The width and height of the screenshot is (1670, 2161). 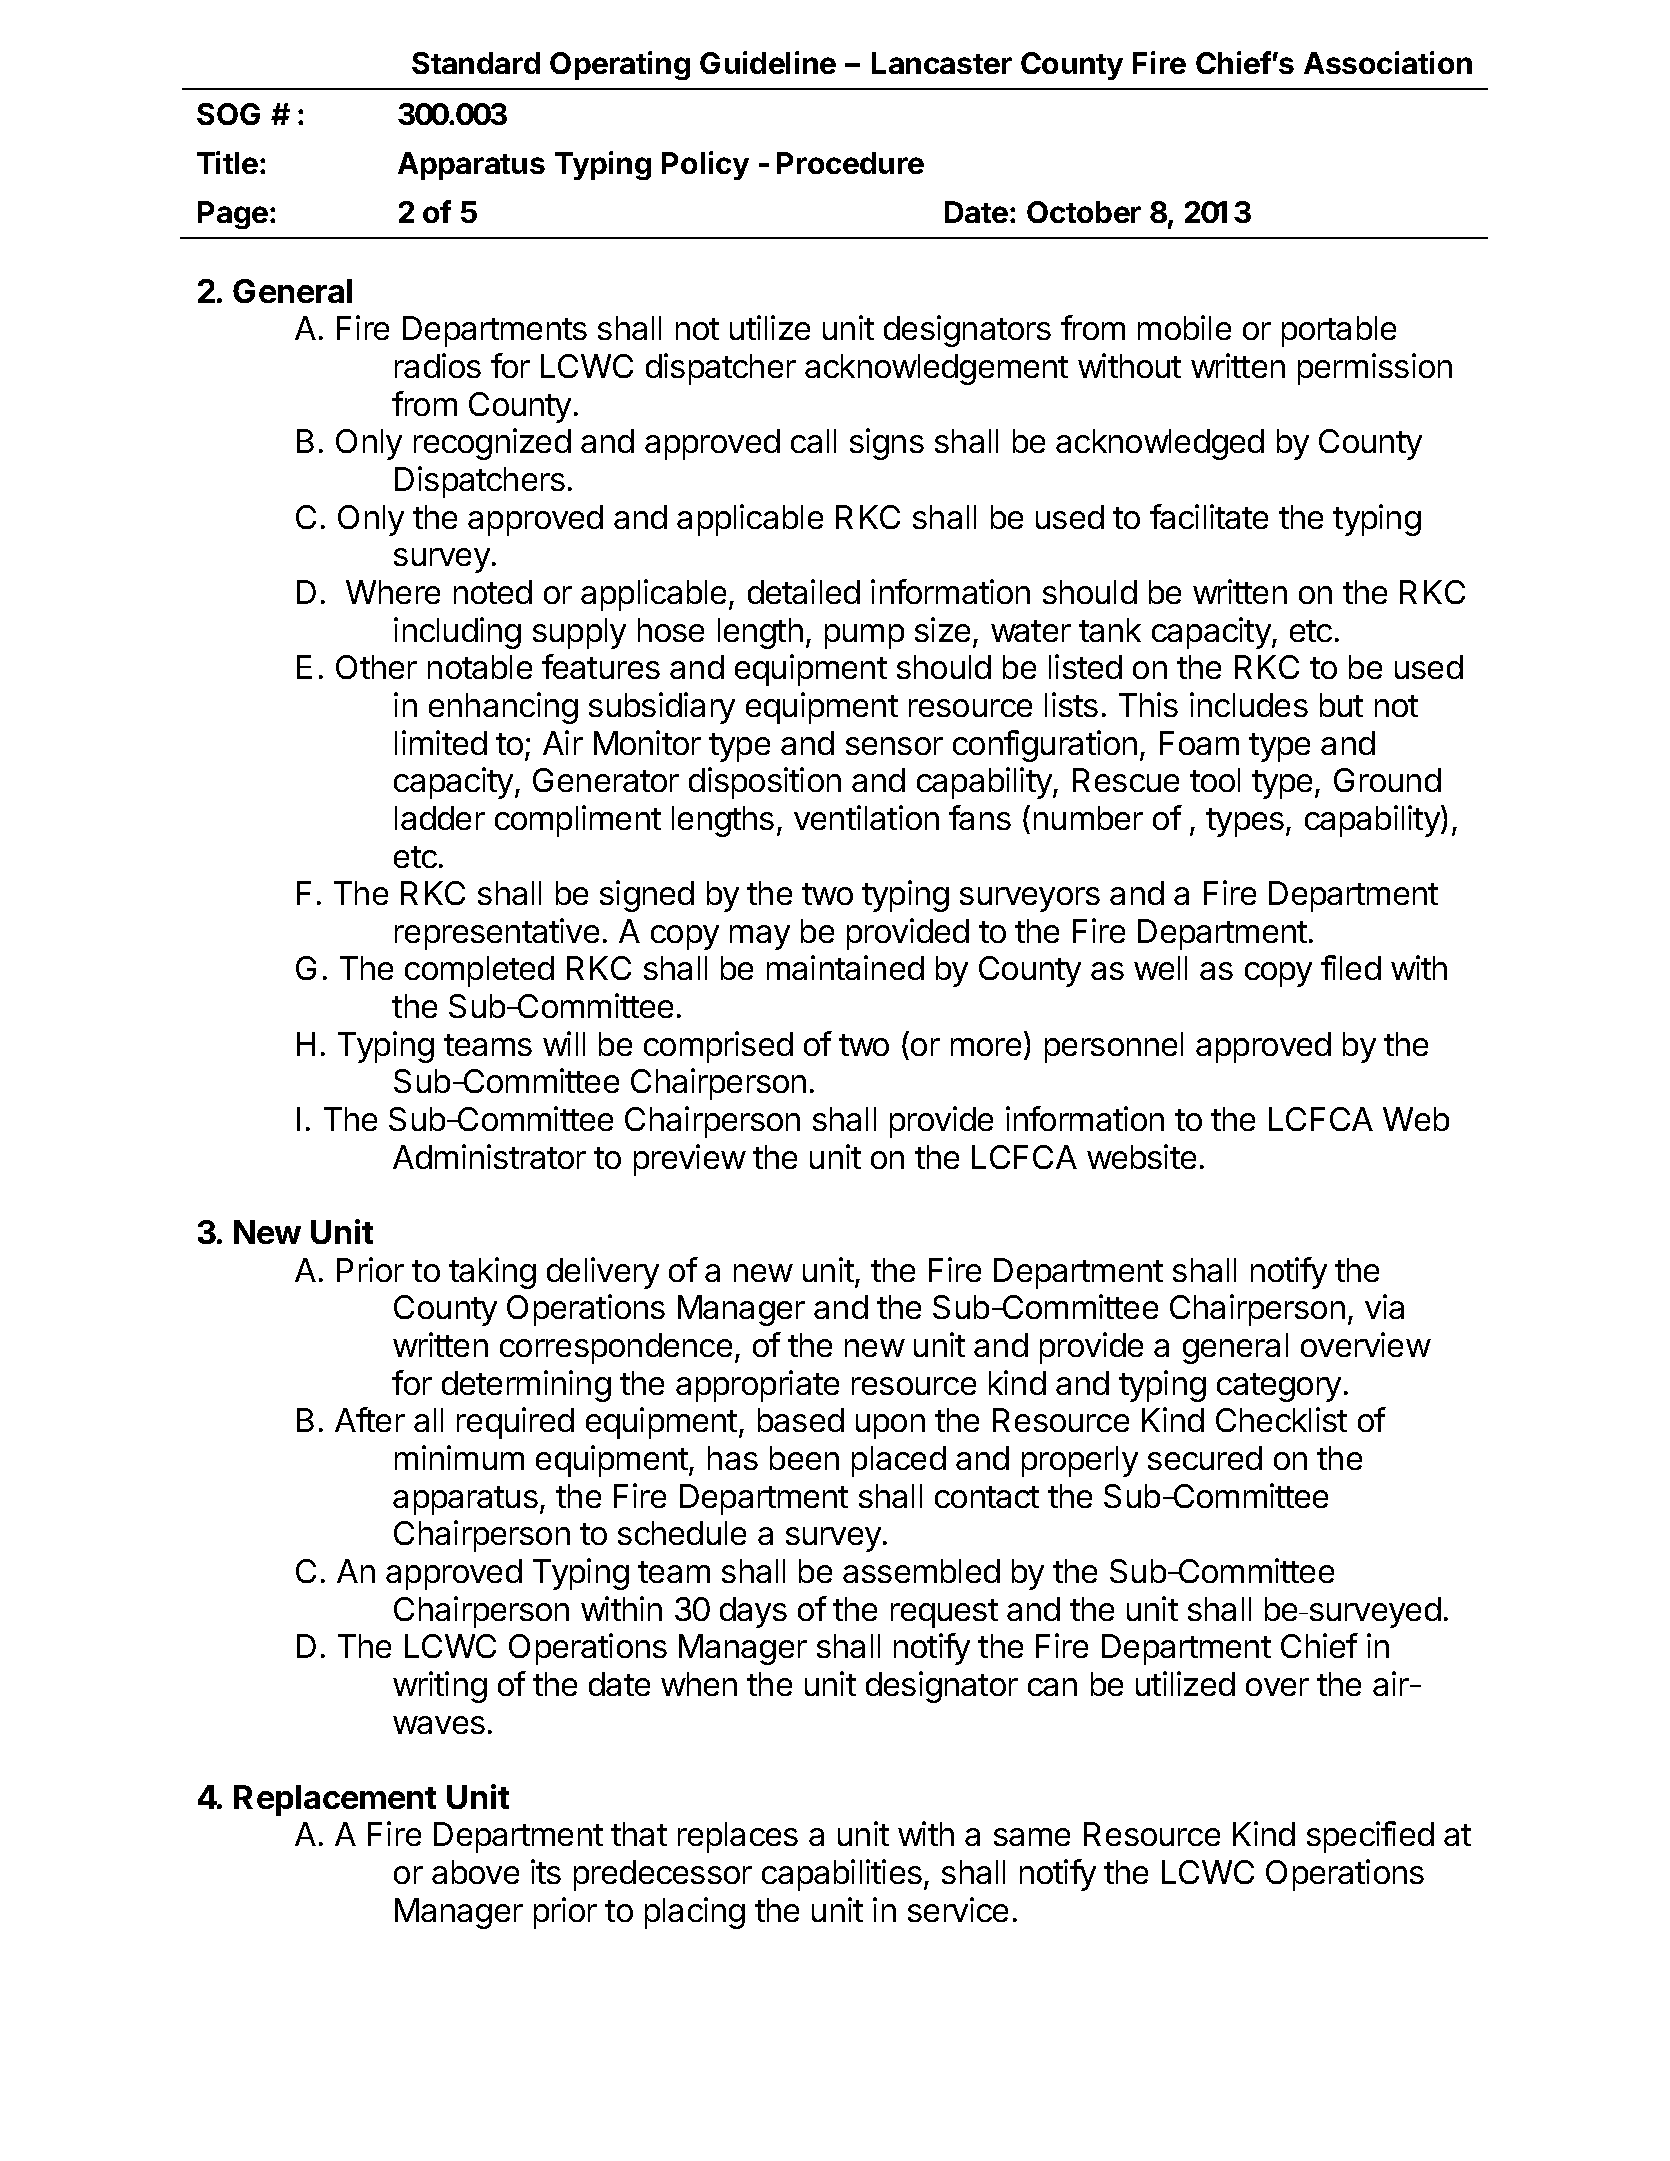 I want to click on facilitate, so click(x=1209, y=516).
